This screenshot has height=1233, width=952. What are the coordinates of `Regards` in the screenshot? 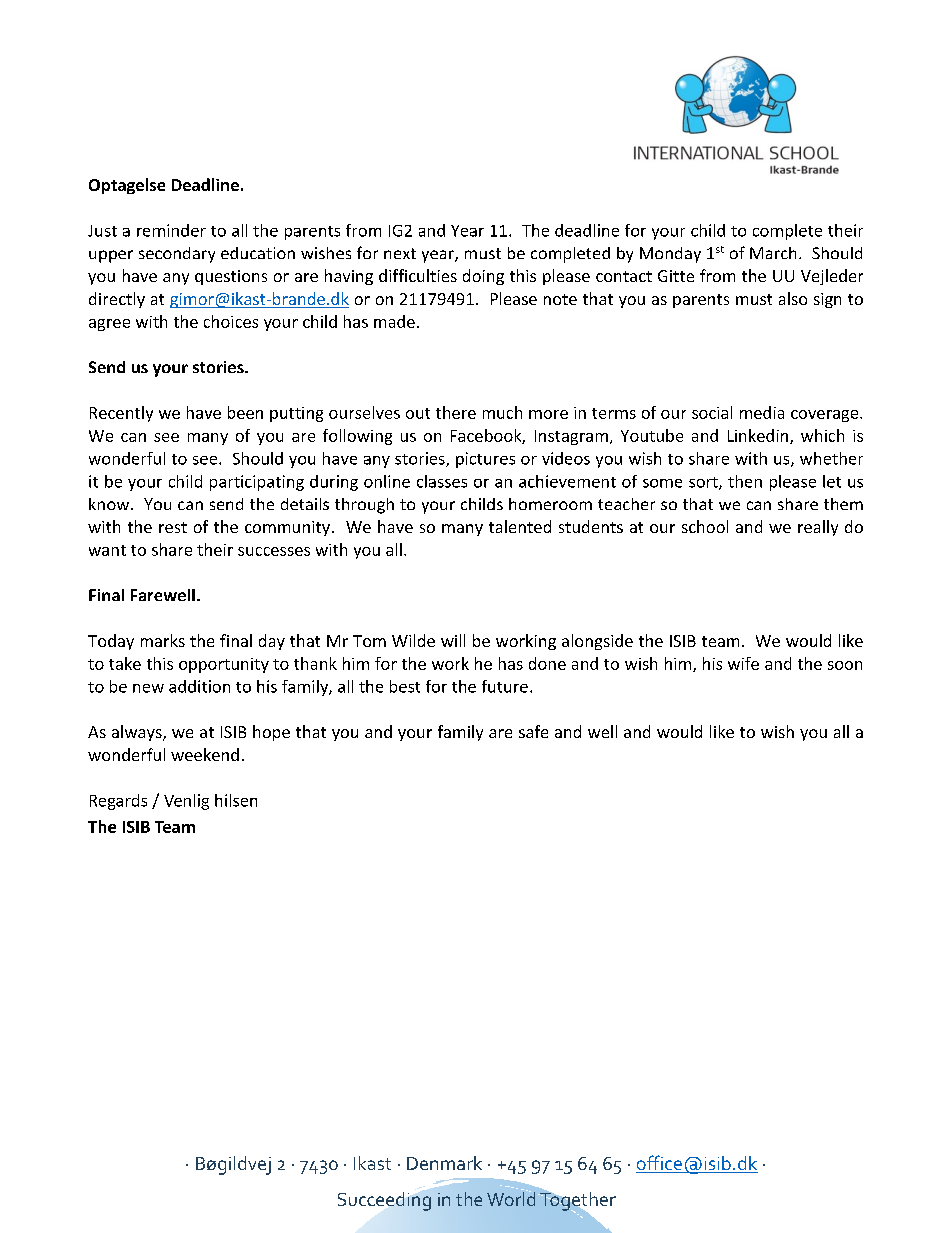 It's located at (118, 802).
